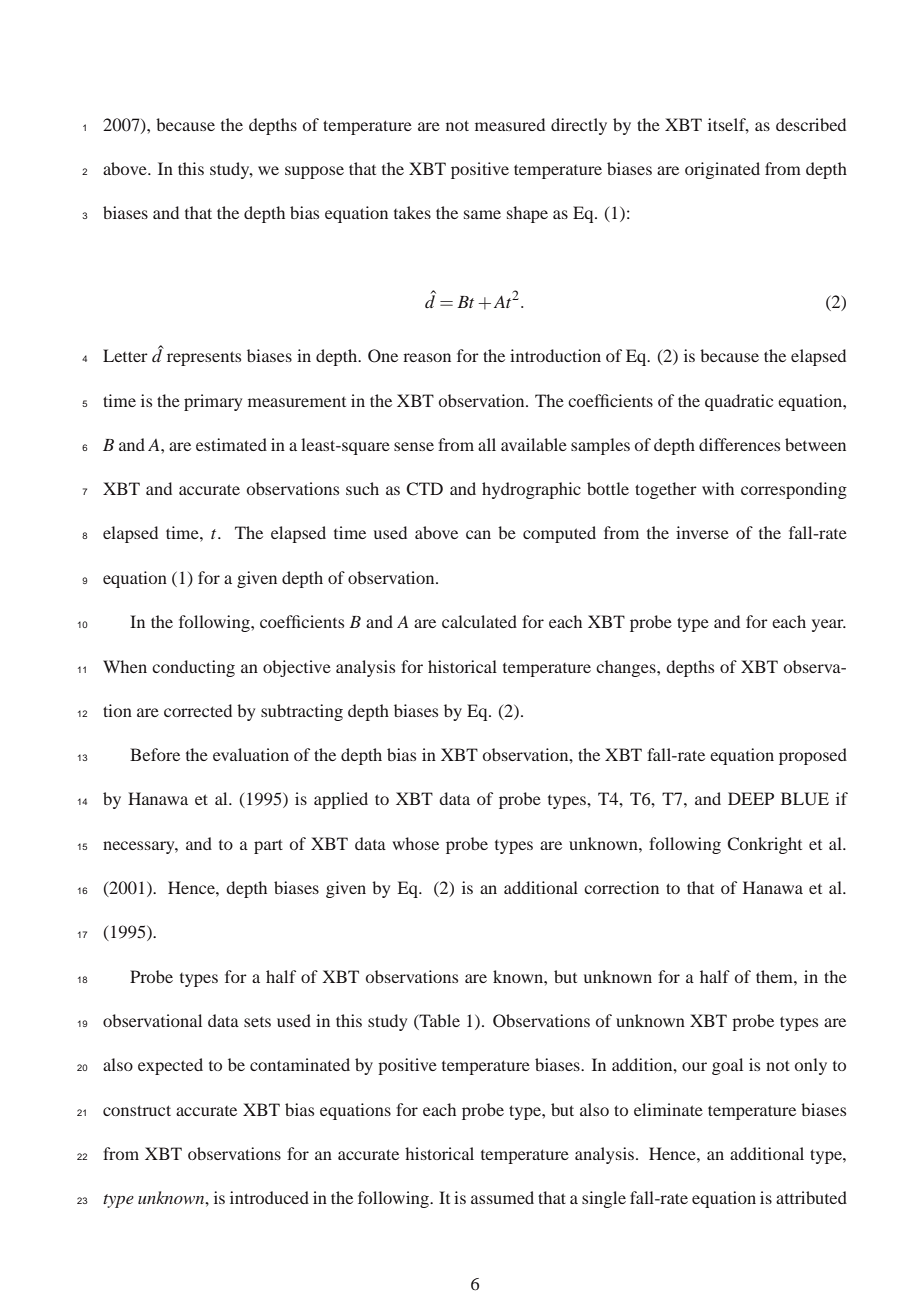 This page has width=924, height=1308. I want to click on attributed, so click(811, 1197).
